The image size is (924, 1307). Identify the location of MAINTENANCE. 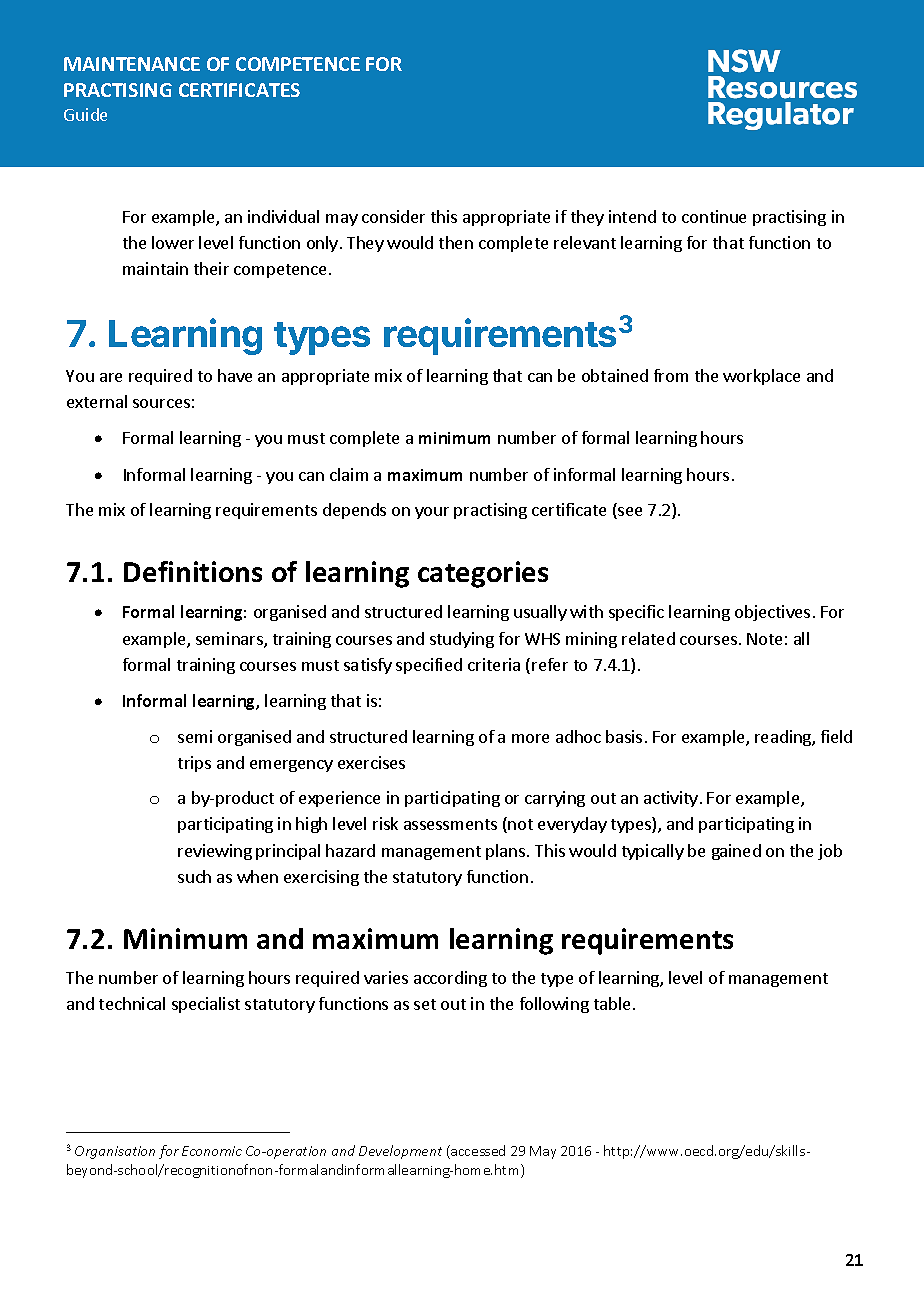
(132, 64).
